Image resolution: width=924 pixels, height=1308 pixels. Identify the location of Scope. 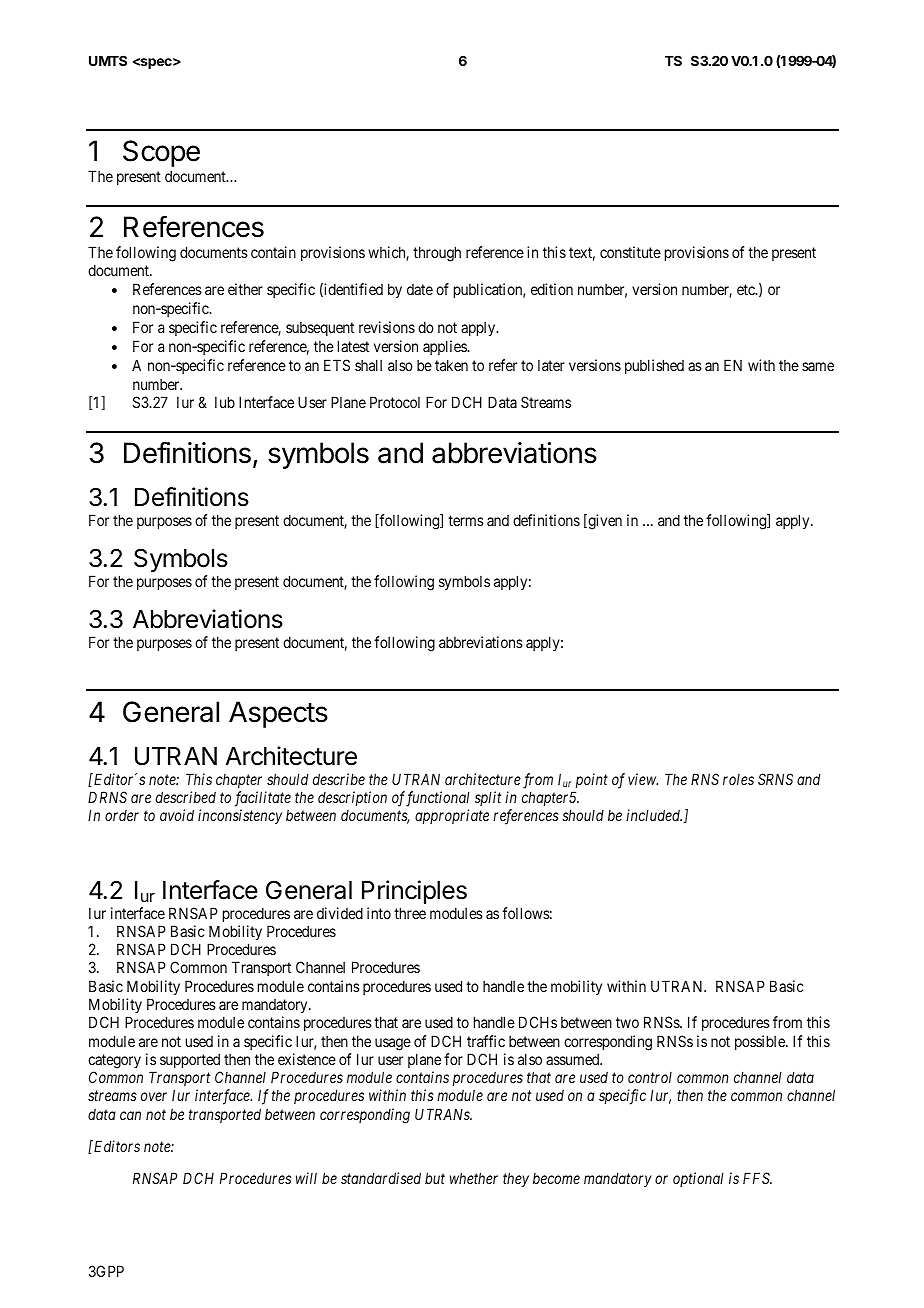
(161, 153).
